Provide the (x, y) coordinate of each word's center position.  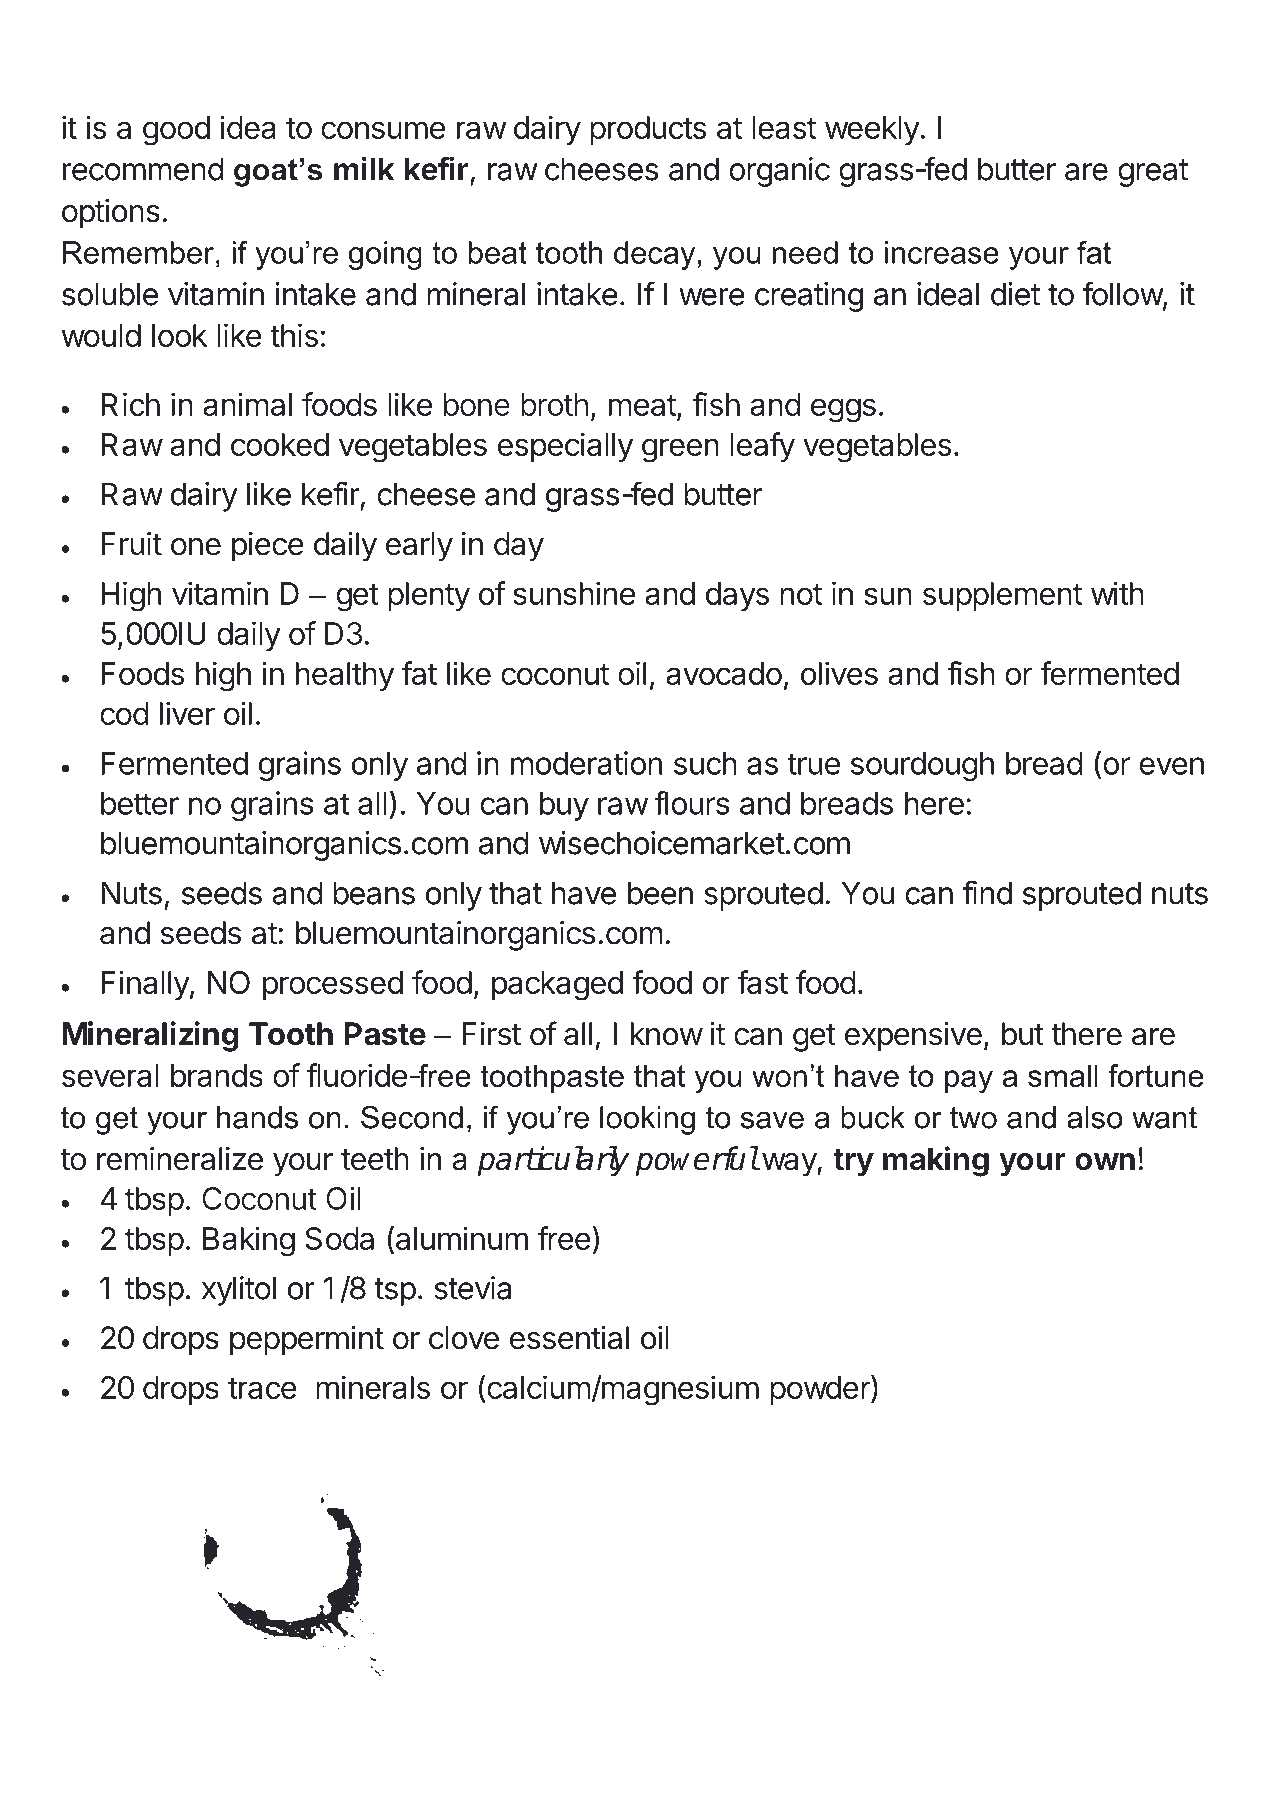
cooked (280, 444)
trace (262, 1388)
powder (821, 1390)
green (680, 450)
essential (569, 1337)
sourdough (922, 766)
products (648, 130)
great (1153, 173)
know (667, 1034)
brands (217, 1075)
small (1063, 1075)
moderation (586, 763)
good (176, 131)
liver (187, 713)
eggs (843, 410)
